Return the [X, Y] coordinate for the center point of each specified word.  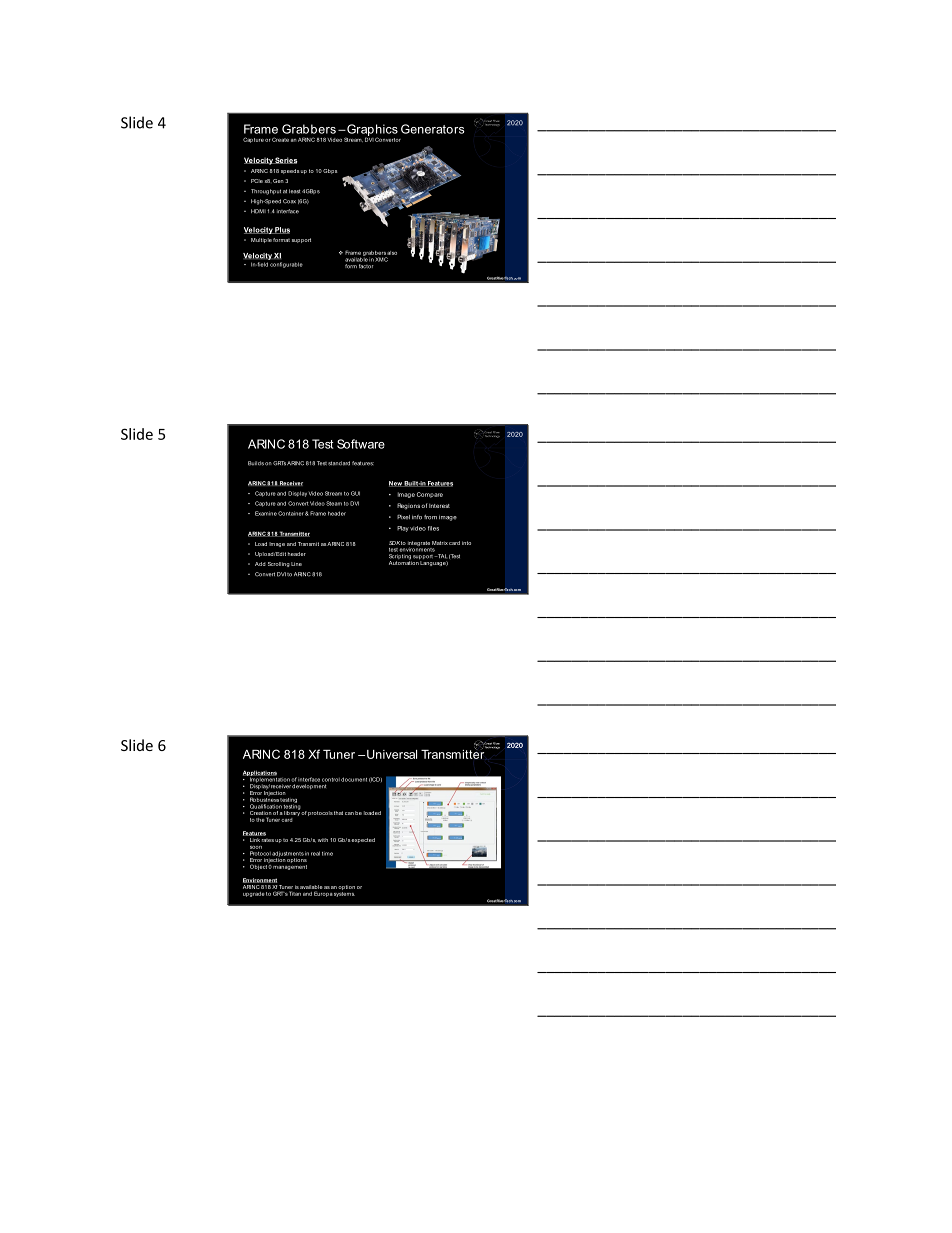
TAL [441, 556]
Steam [334, 503]
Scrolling [279, 564]
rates [268, 840]
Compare [430, 495]
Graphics [371, 131]
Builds [256, 463]
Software [361, 444]
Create [280, 139]
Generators [433, 129]
